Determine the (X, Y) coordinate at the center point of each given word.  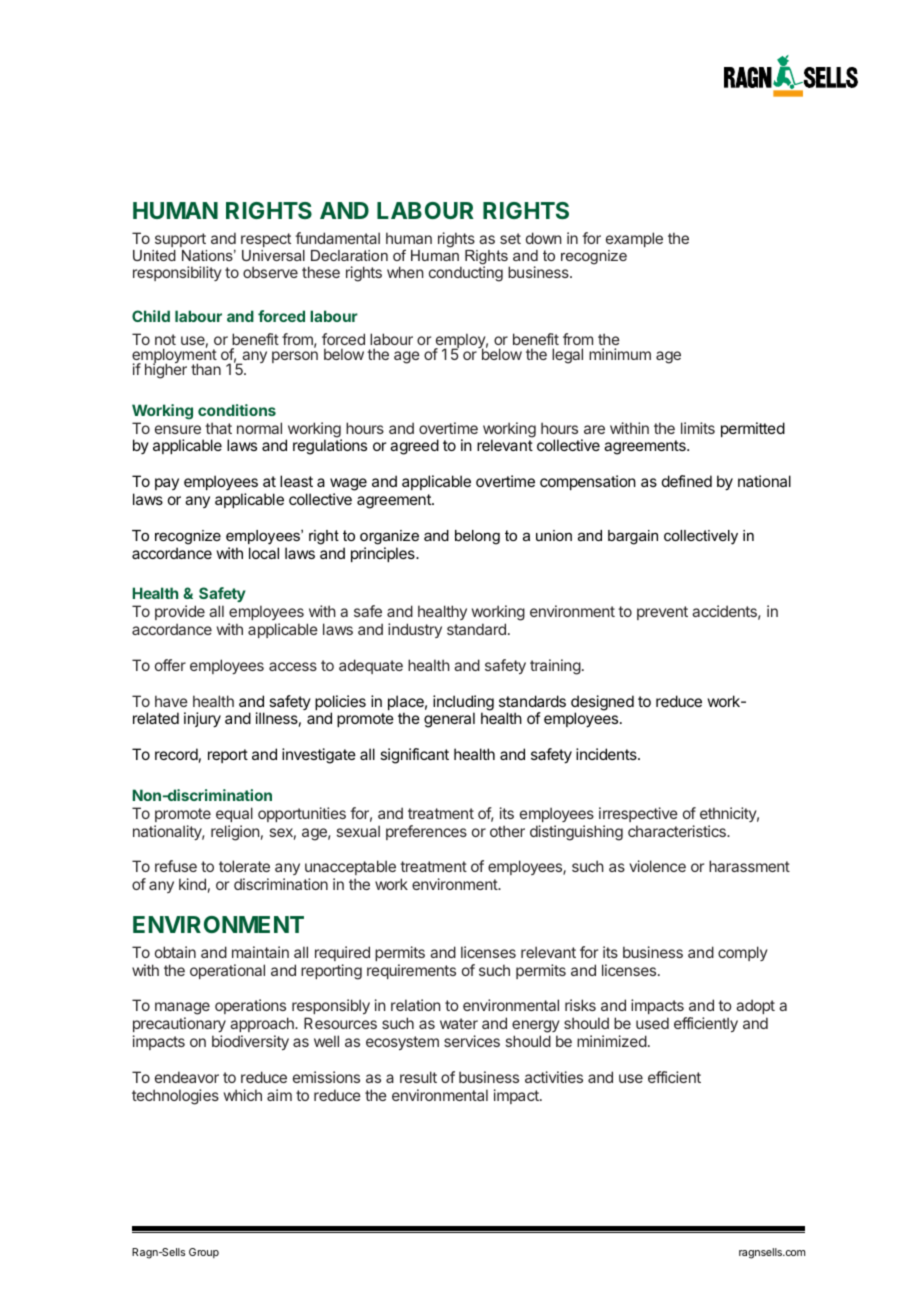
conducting (466, 274)
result (418, 1077)
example (634, 239)
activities (554, 1077)
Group (204, 1253)
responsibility (177, 273)
